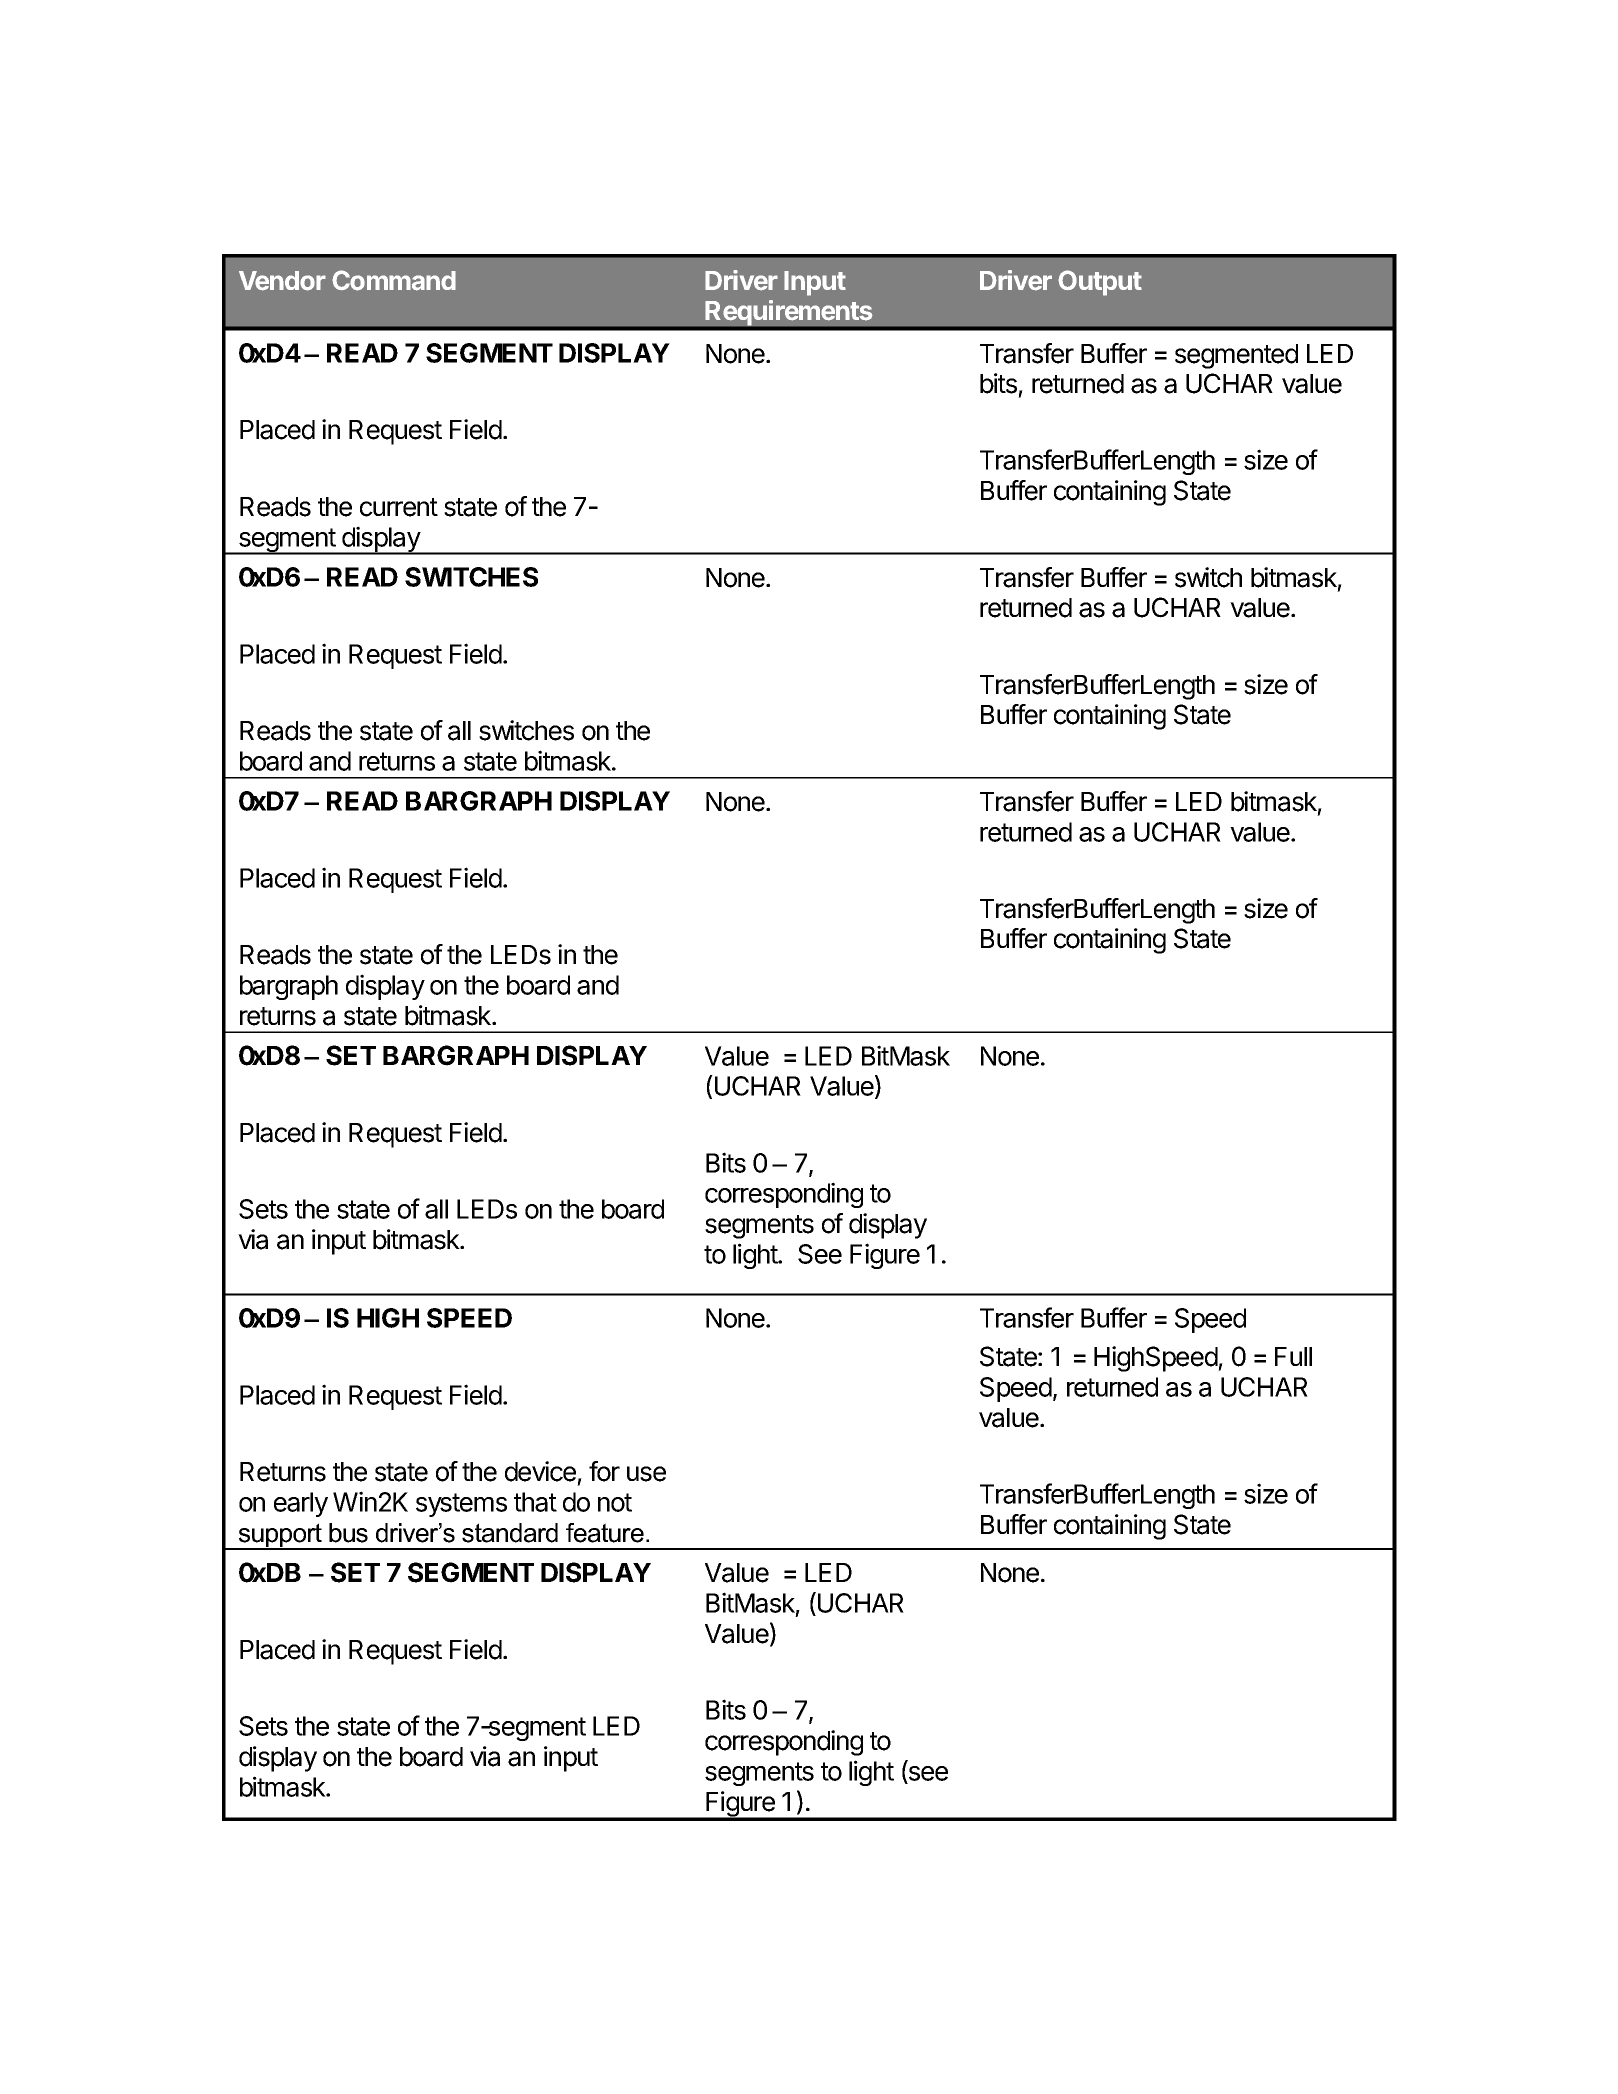 The height and width of the image is (2094, 1618). Describe the element at coordinates (394, 280) in the image. I see `Command` at that location.
